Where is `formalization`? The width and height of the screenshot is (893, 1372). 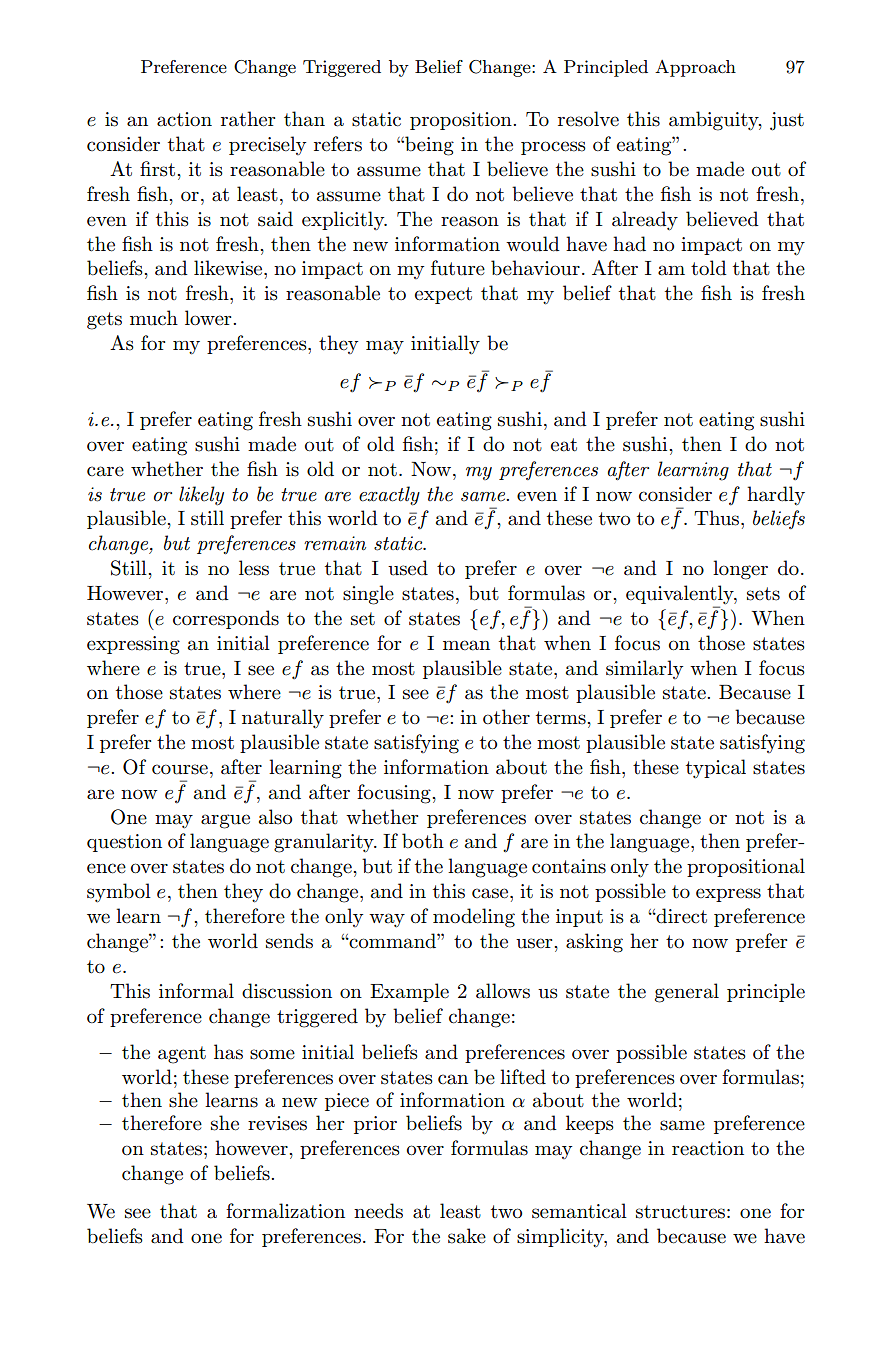 formalization is located at coordinates (285, 1211).
